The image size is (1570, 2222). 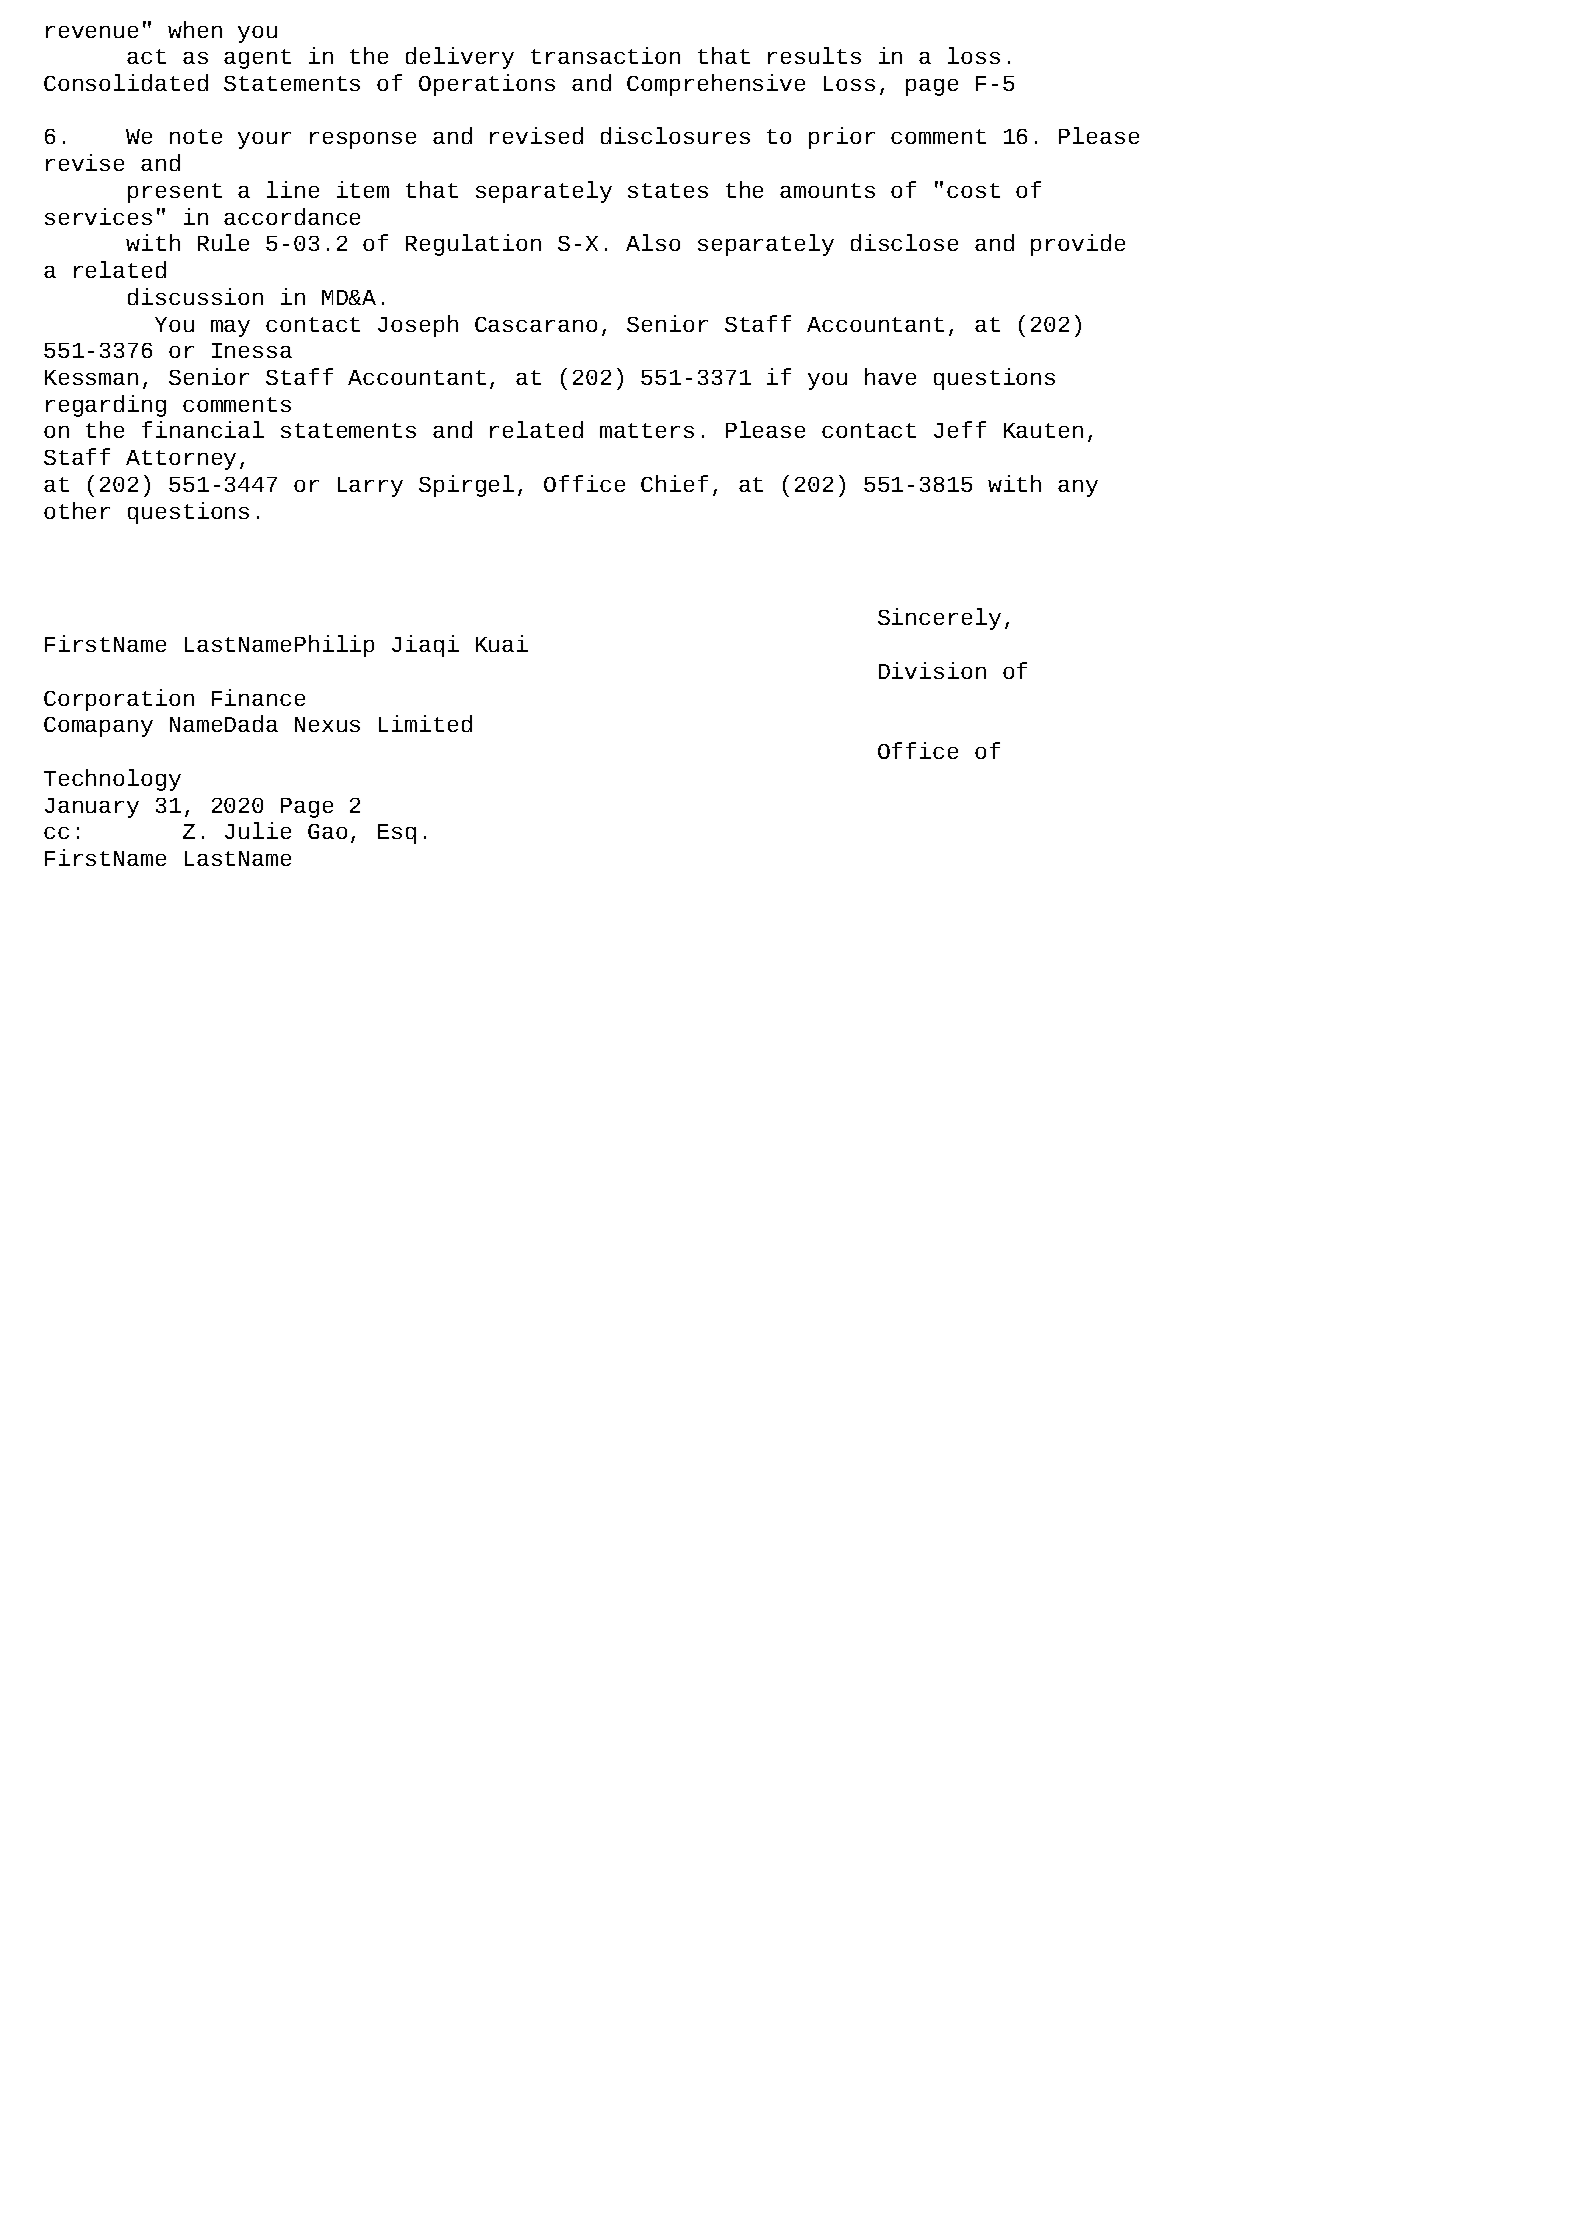 What do you see at coordinates (418, 326) in the image?
I see `Joseph` at bounding box center [418, 326].
